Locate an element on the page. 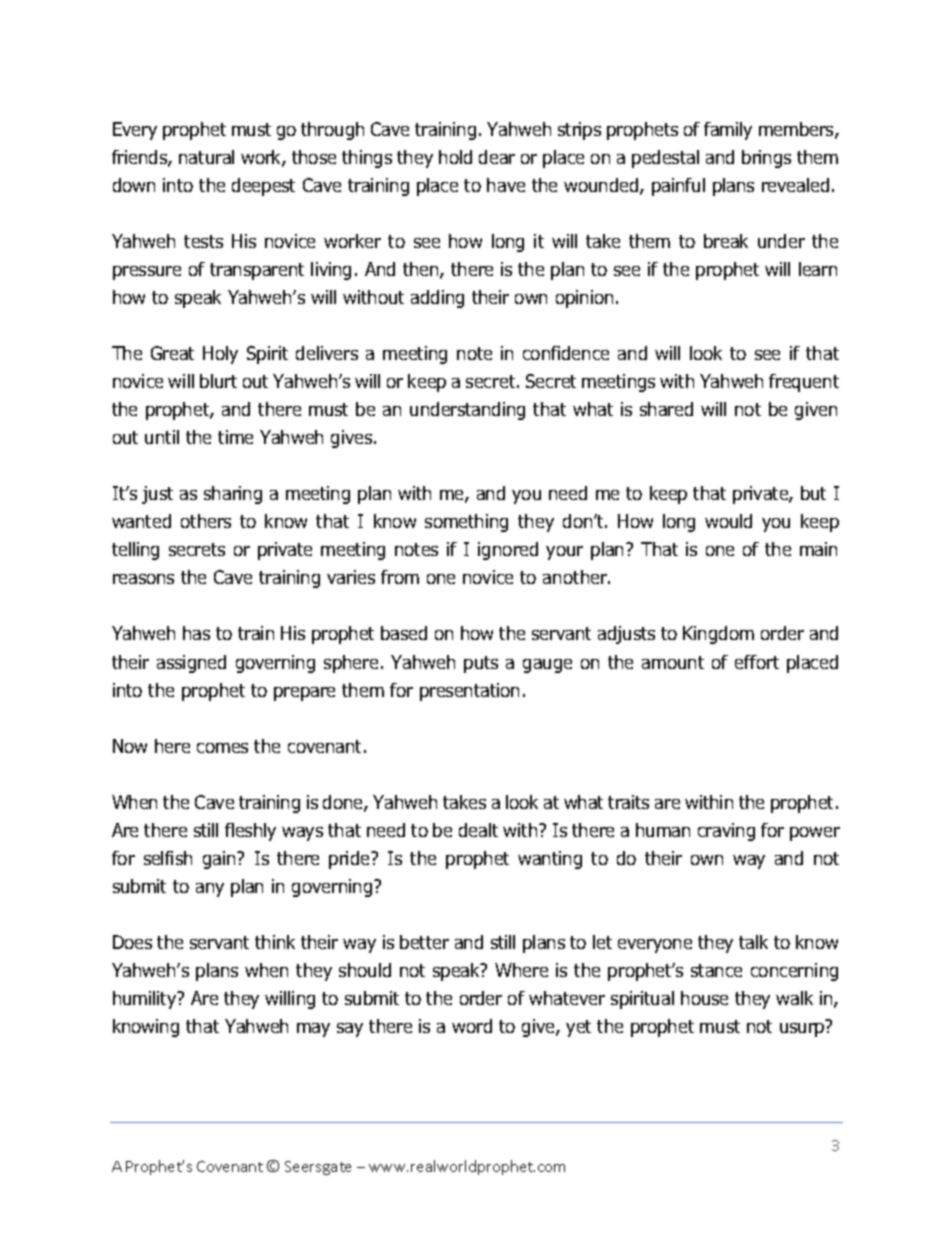 The image size is (952, 1233). confidence is located at coordinates (566, 353).
